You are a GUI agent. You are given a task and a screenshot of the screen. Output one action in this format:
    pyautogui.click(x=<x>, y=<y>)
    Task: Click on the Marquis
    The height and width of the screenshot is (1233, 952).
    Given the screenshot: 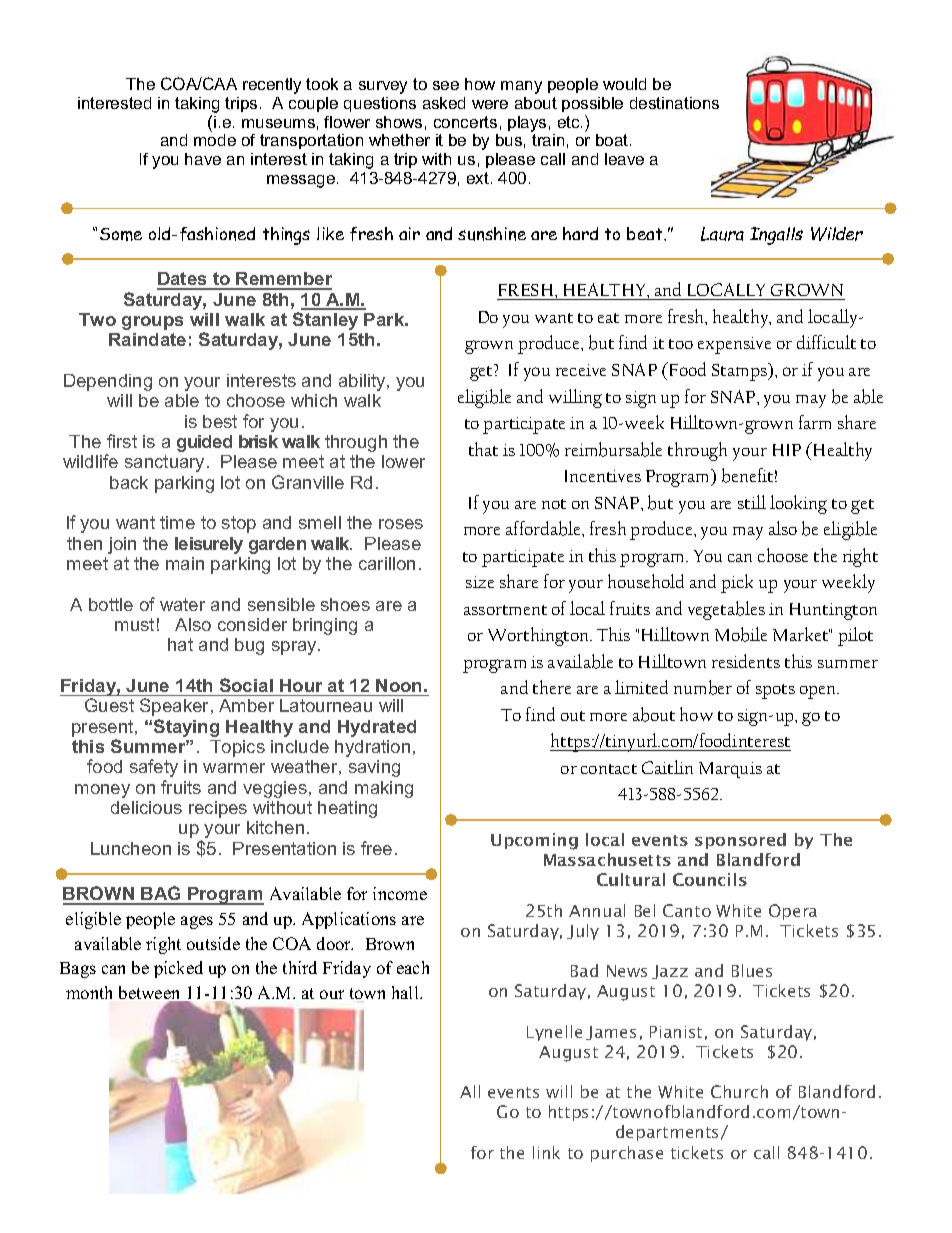 What is the action you would take?
    pyautogui.click(x=730, y=770)
